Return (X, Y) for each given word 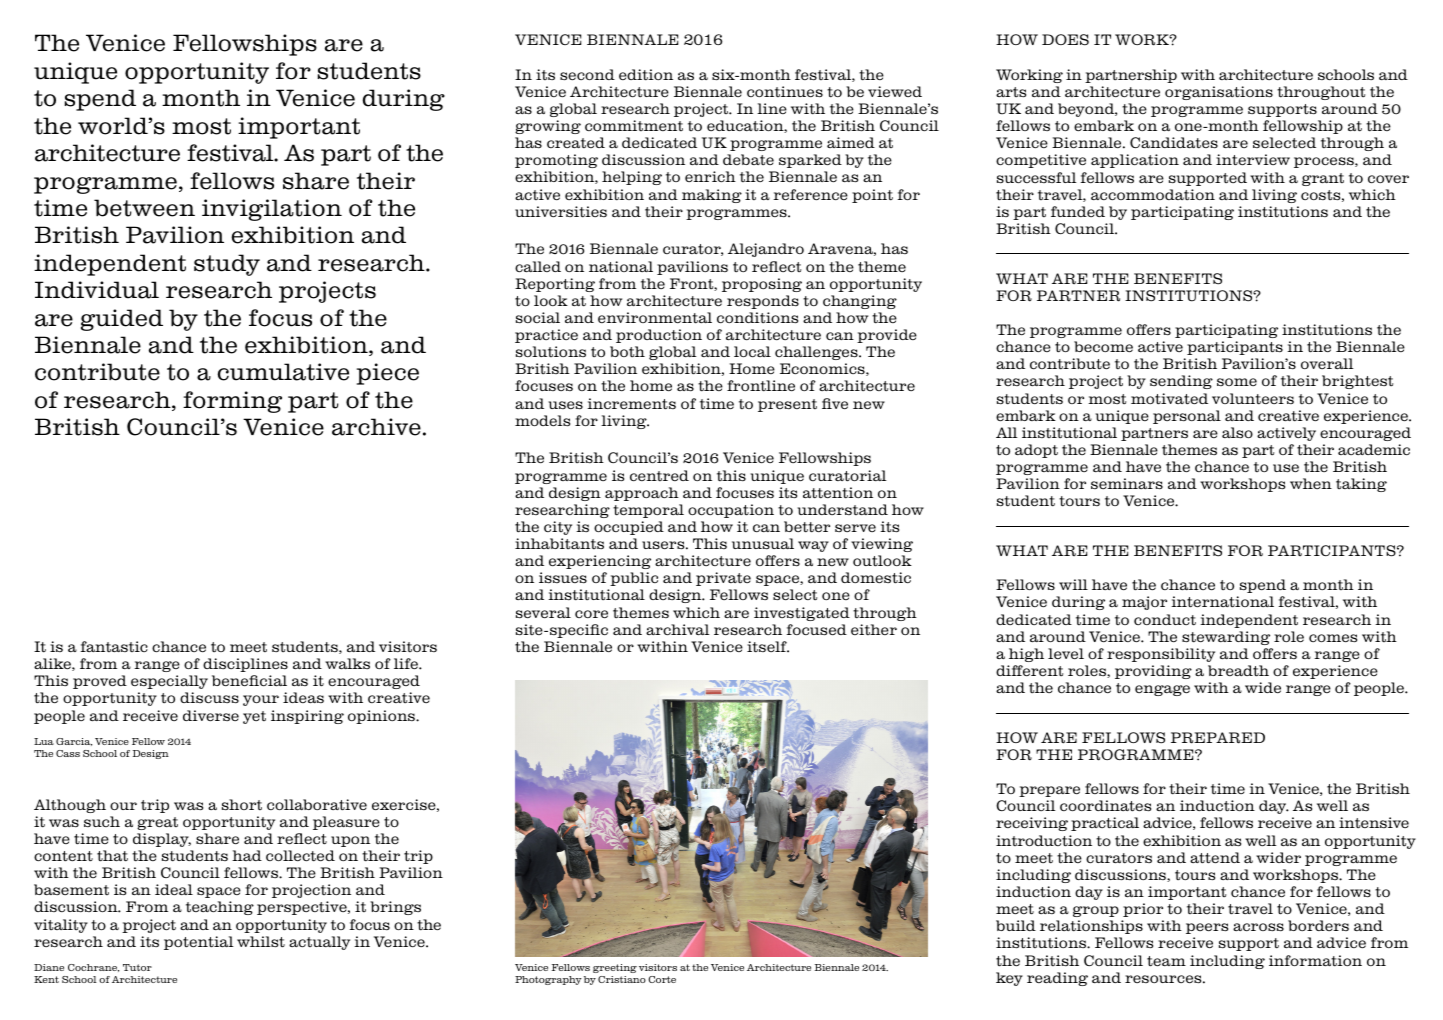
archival (678, 630)
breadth (1238, 671)
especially (169, 682)
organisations (1219, 93)
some (1237, 382)
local (752, 352)
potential (199, 943)
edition (646, 75)
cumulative (283, 372)
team (1166, 961)
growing (548, 127)
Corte (662, 979)
